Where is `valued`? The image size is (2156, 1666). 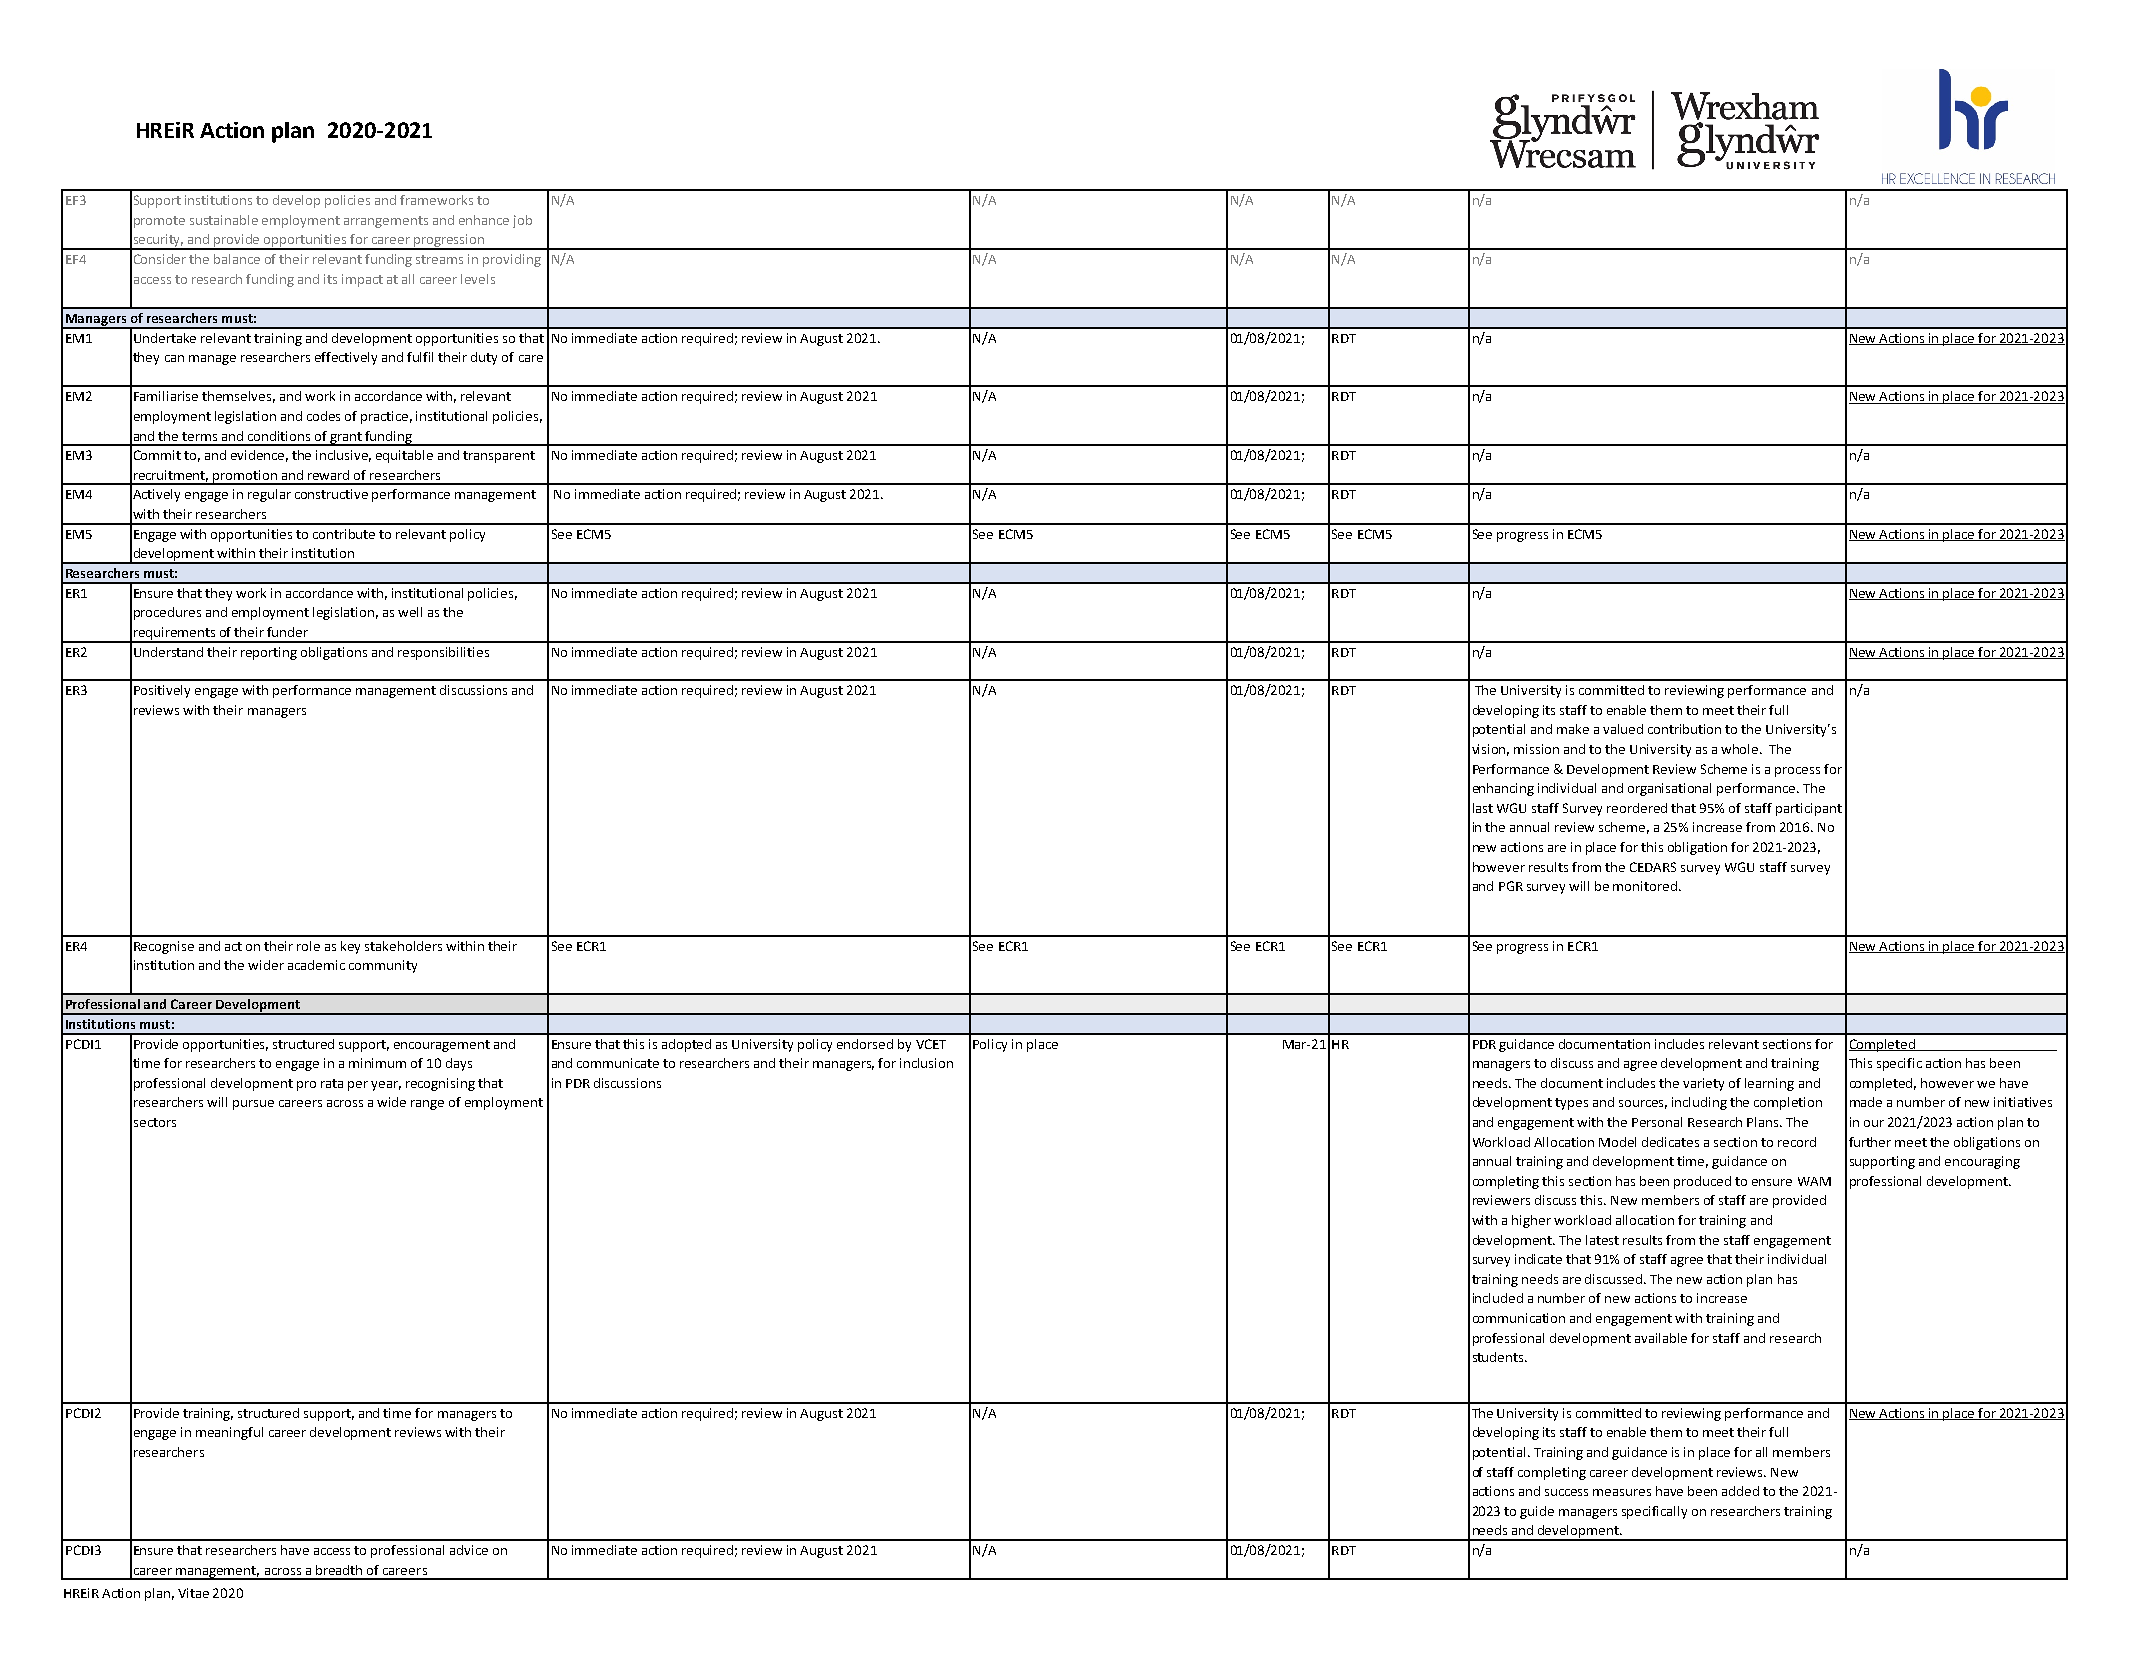 valued is located at coordinates (1623, 729).
